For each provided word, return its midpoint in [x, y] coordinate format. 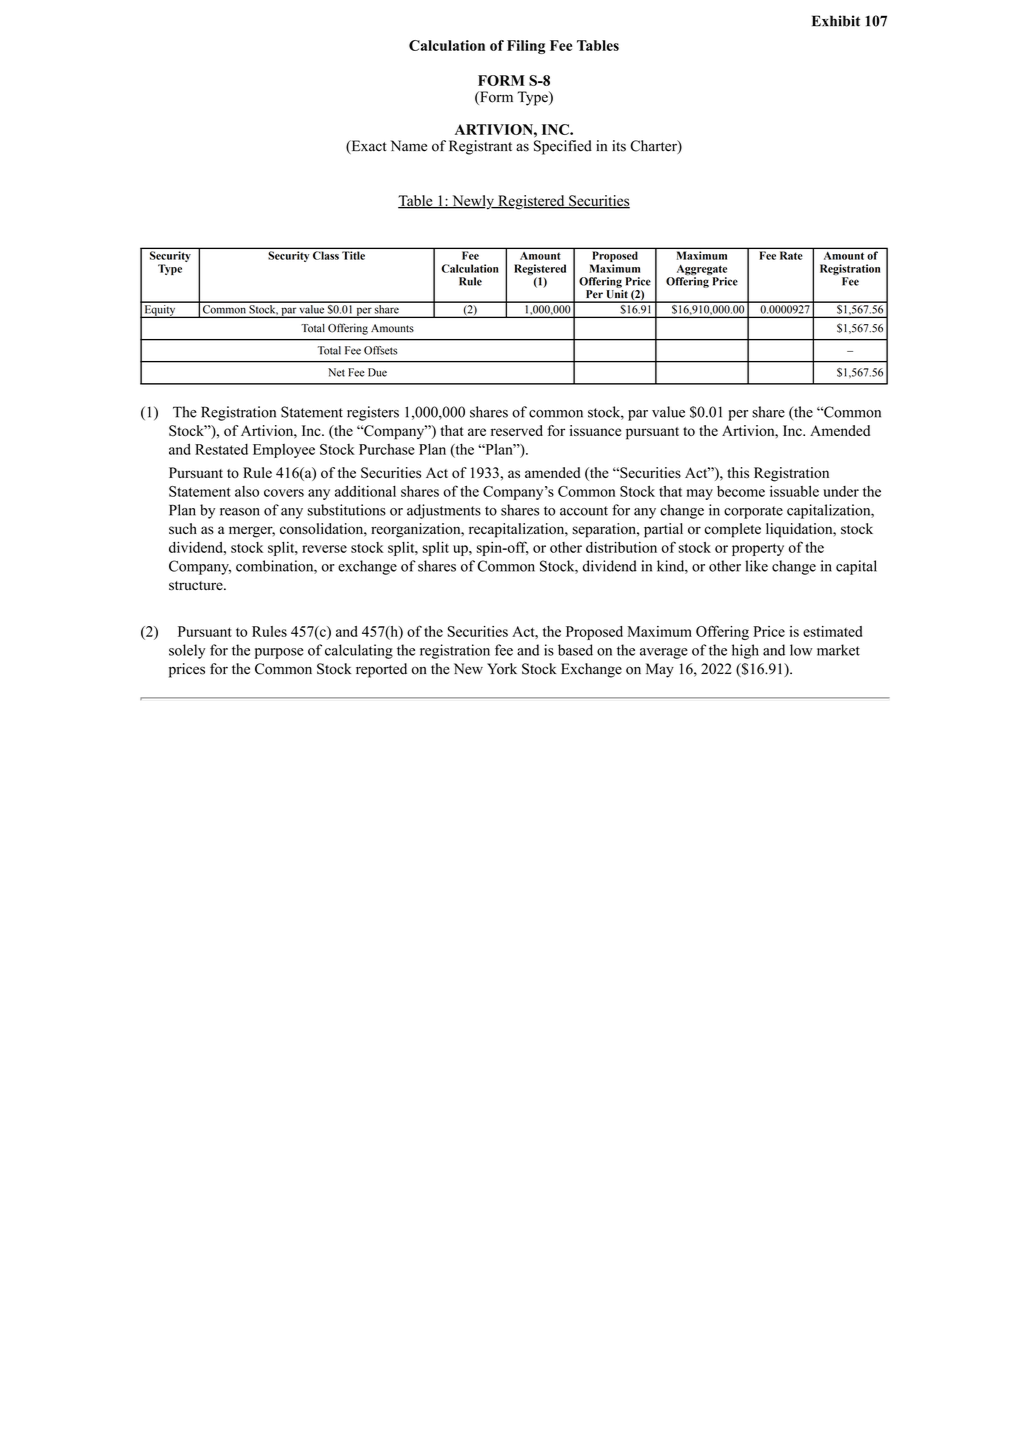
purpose [279, 653]
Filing [526, 47]
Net [336, 372]
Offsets [380, 350]
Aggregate [702, 270]
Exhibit [836, 21]
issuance [595, 430]
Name [409, 146]
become [741, 491]
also [247, 491]
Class [326, 255]
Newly [473, 202]
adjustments [444, 511]
